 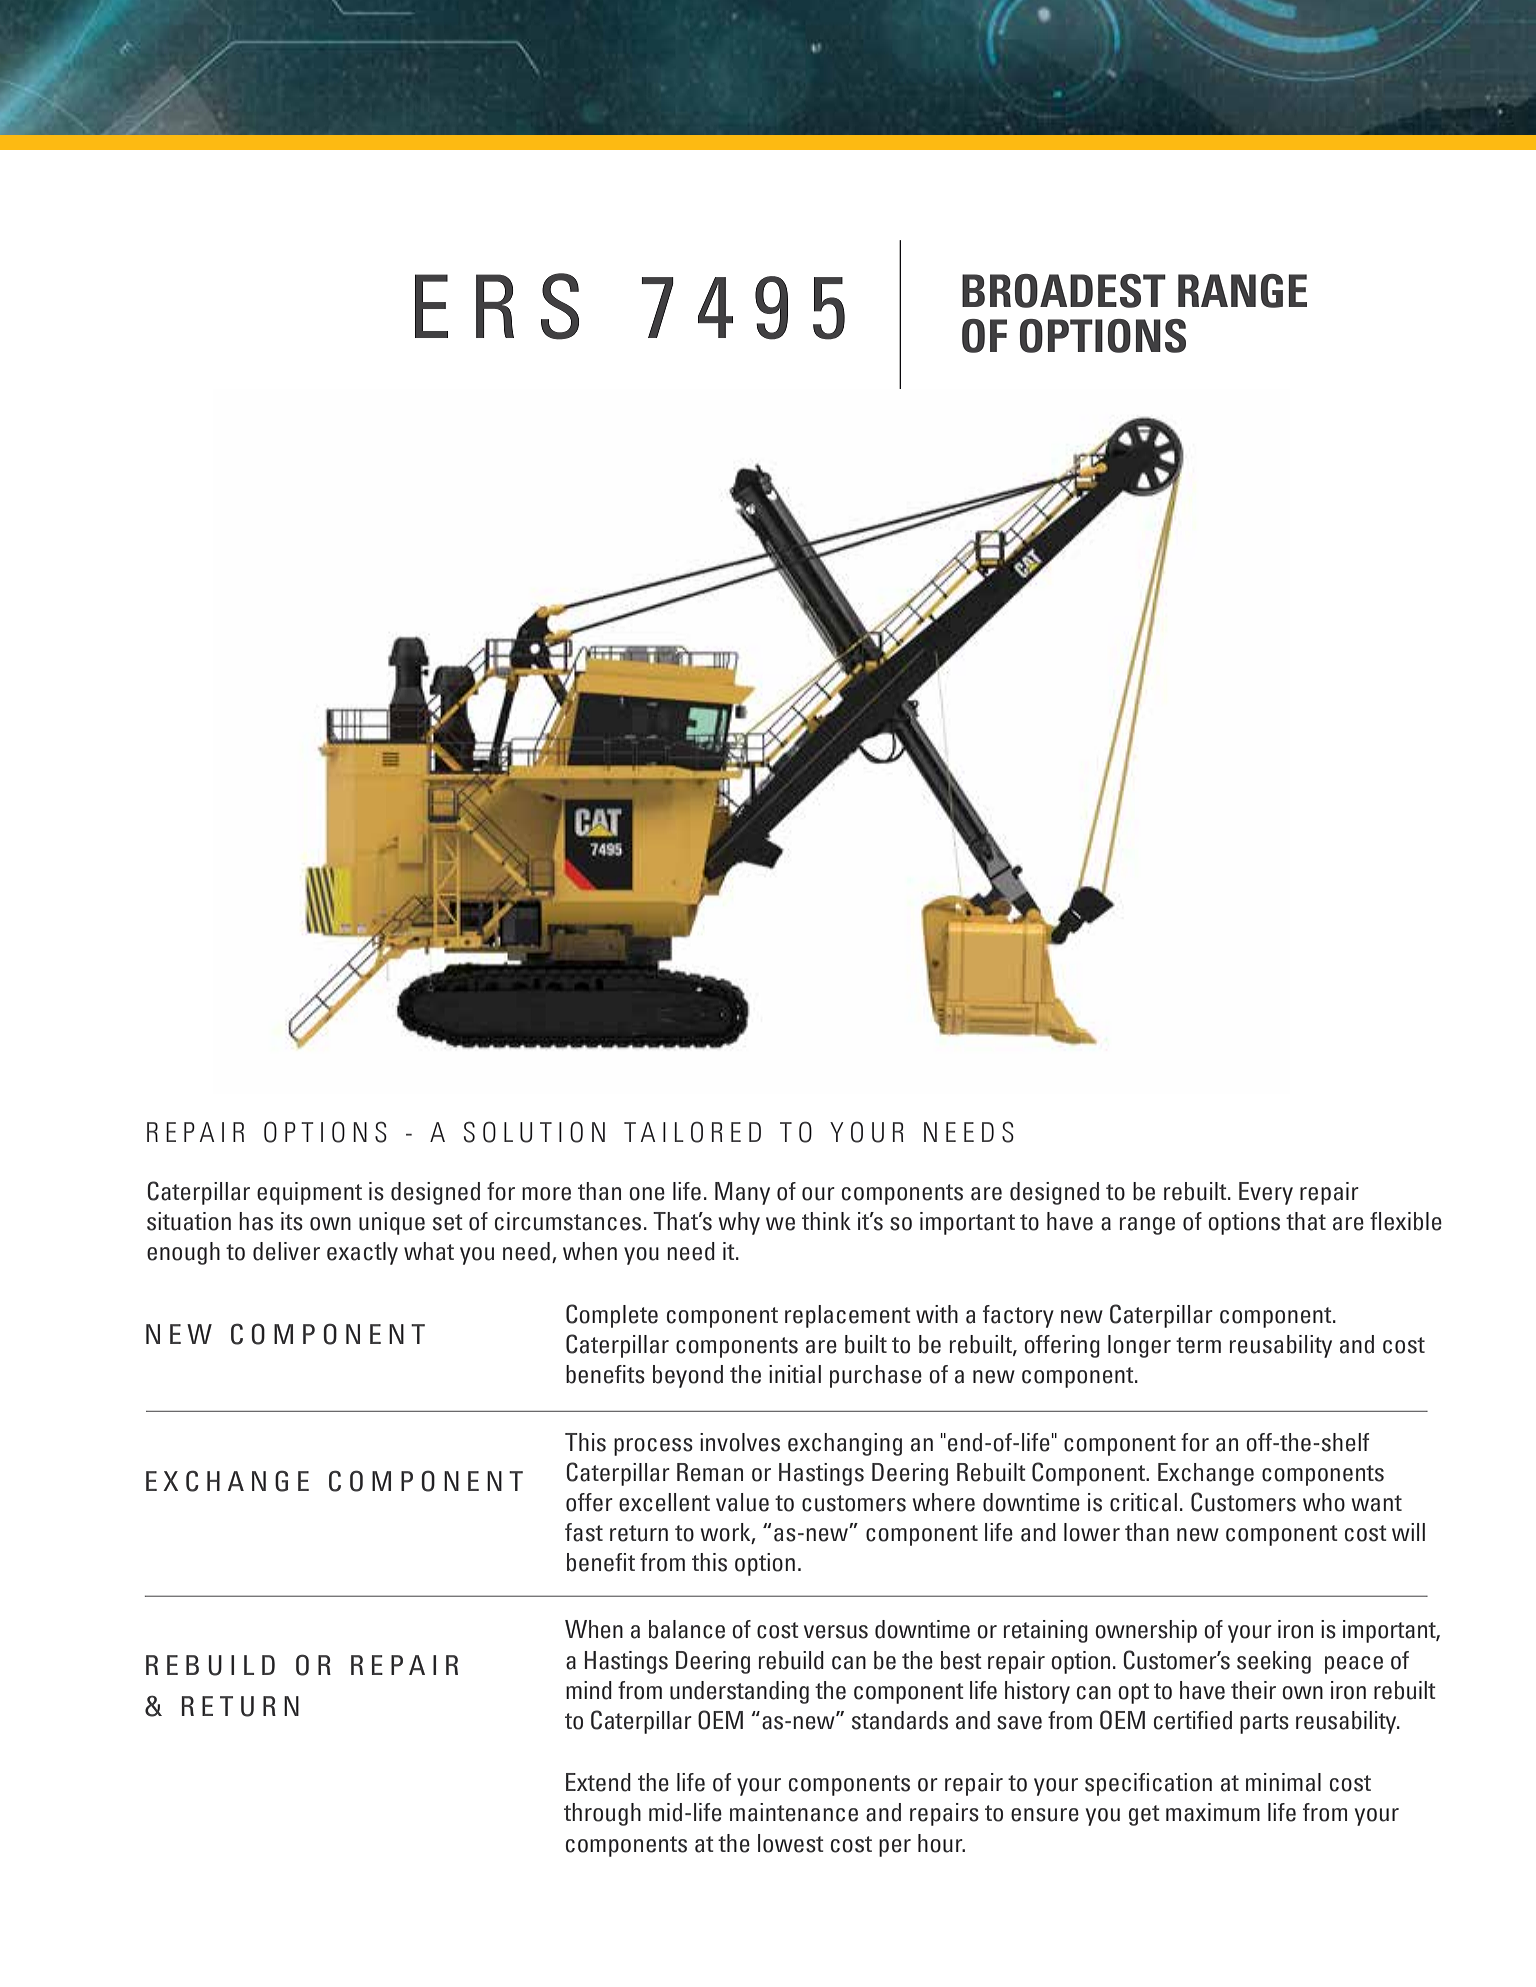 I want to click on Many, so click(x=742, y=1193).
